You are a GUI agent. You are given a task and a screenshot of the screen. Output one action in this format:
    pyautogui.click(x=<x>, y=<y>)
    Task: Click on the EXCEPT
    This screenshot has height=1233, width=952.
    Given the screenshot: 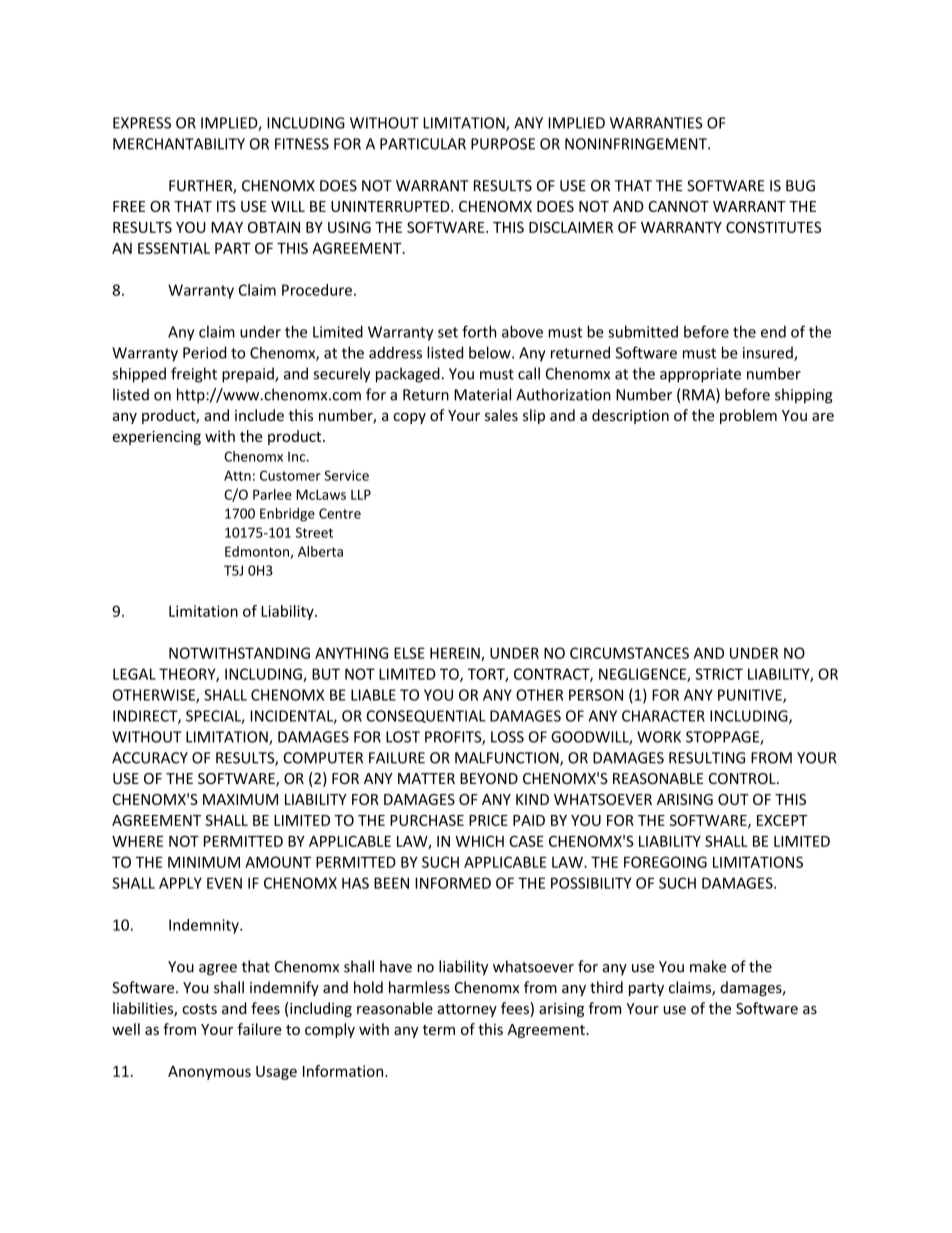 What is the action you would take?
    pyautogui.click(x=782, y=820)
